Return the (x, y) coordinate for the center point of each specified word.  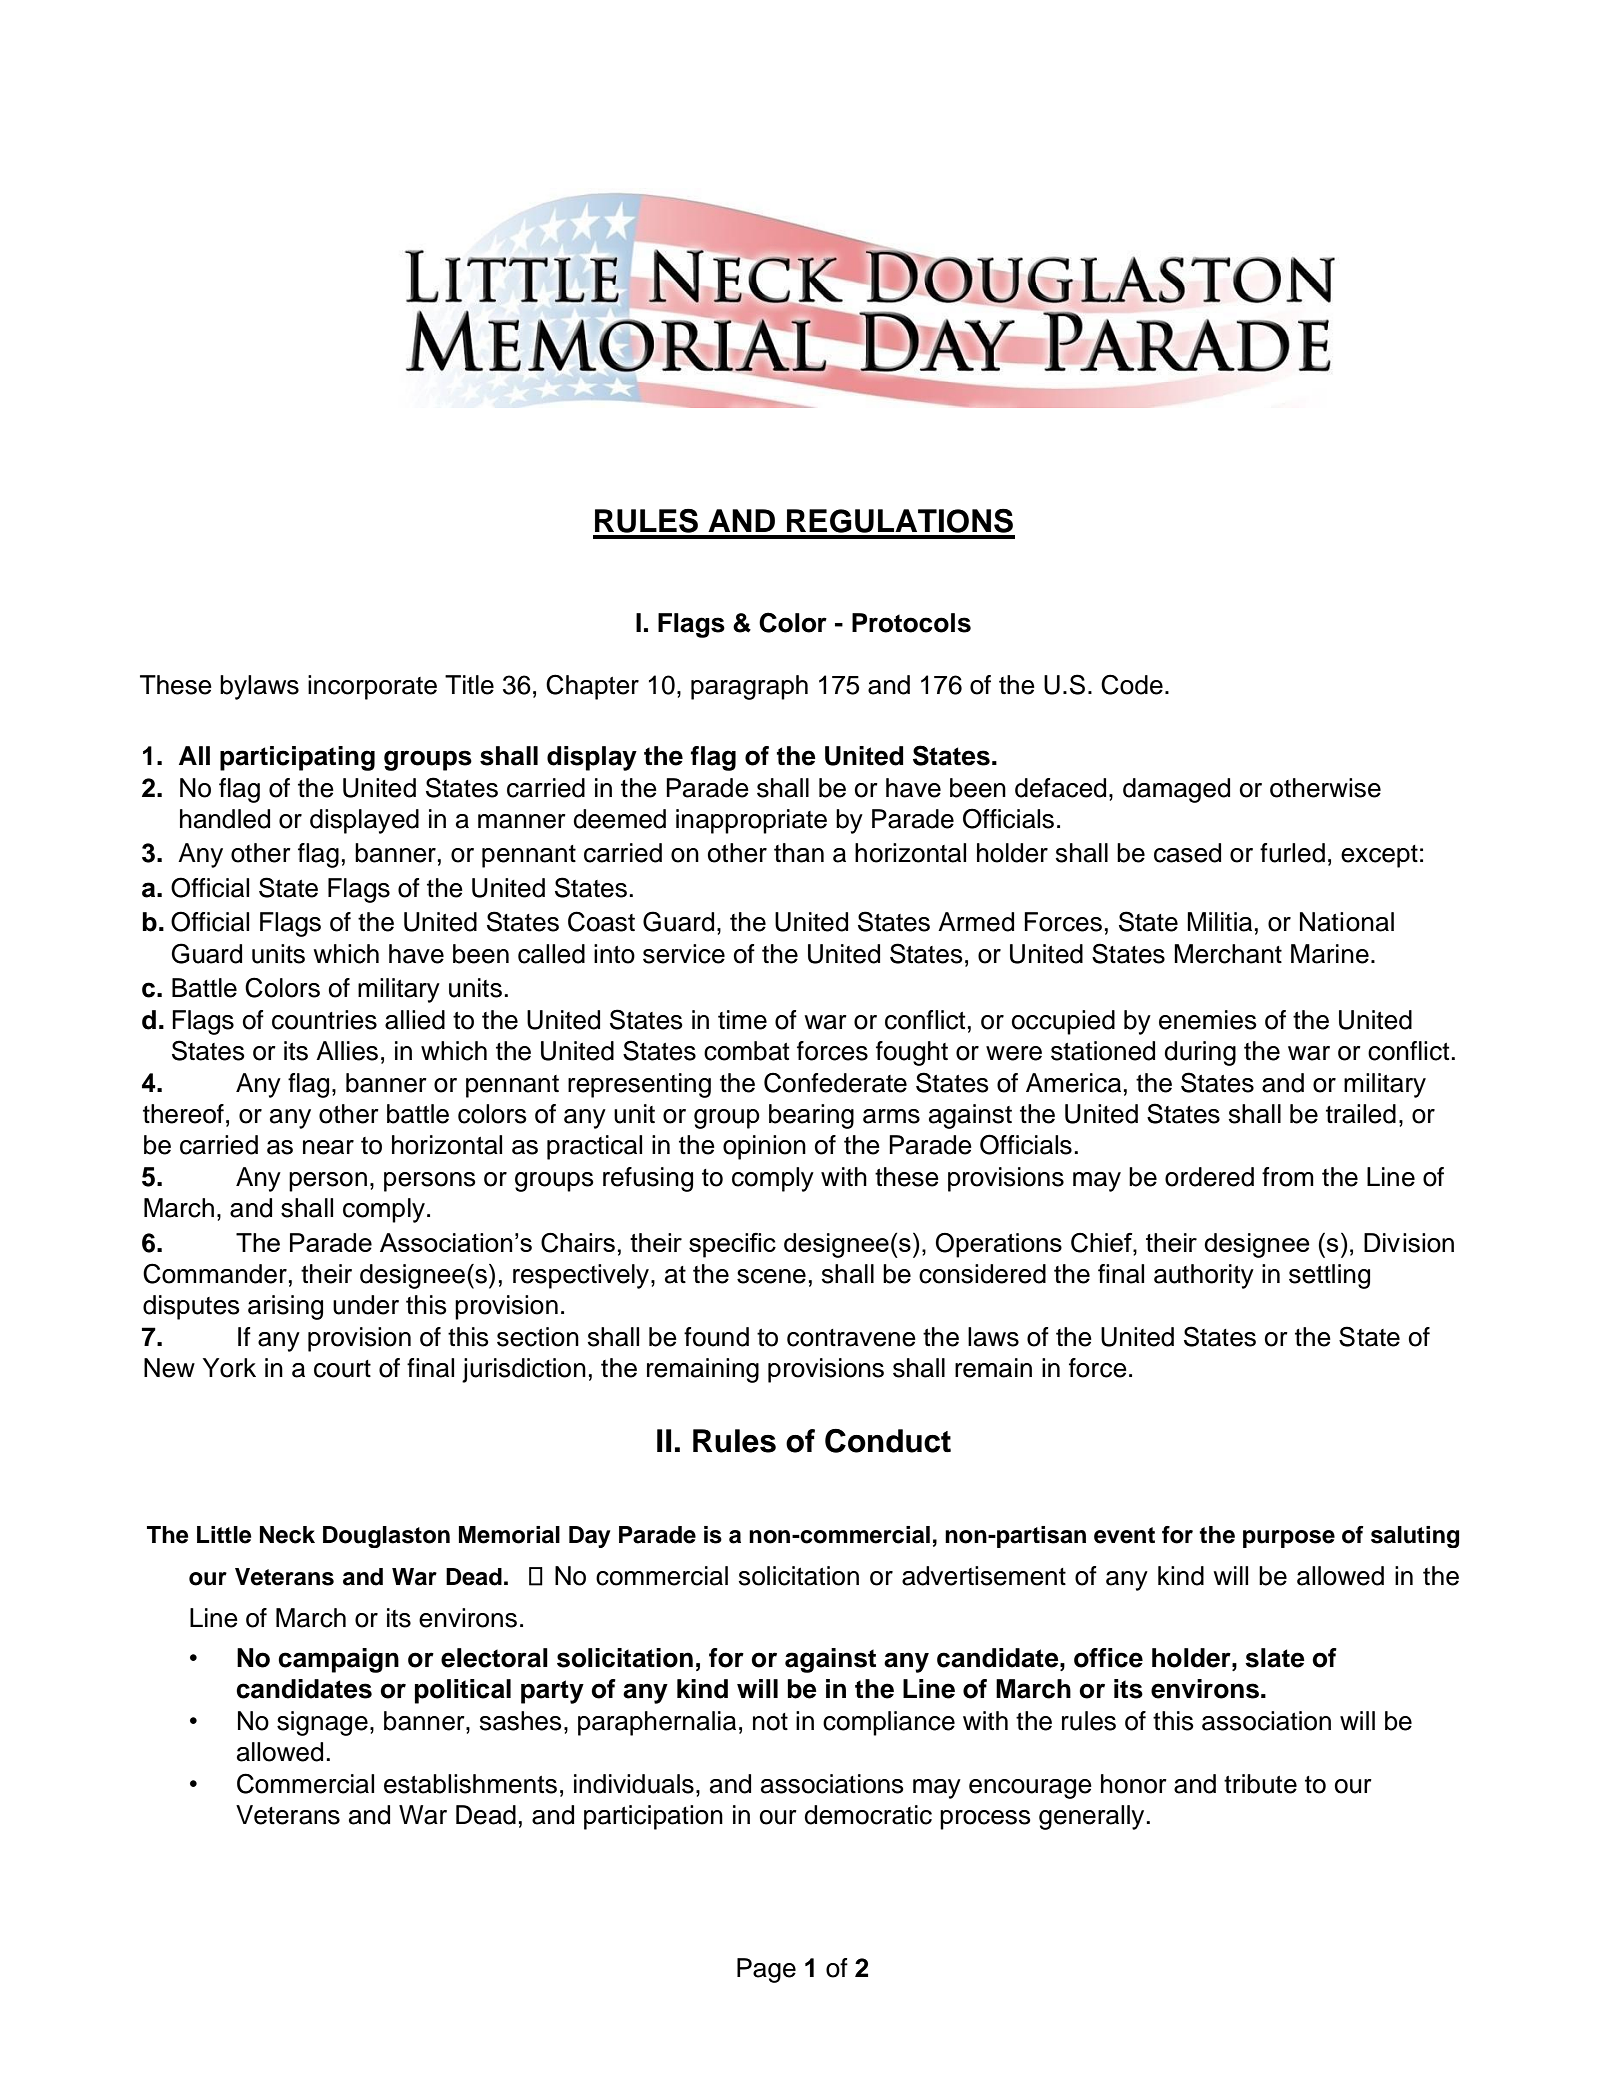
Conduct (888, 1441)
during (1200, 1053)
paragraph (749, 687)
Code (1132, 684)
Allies (347, 1051)
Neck (287, 1535)
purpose (1289, 1539)
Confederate (835, 1082)
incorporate (372, 687)
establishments (470, 1784)
